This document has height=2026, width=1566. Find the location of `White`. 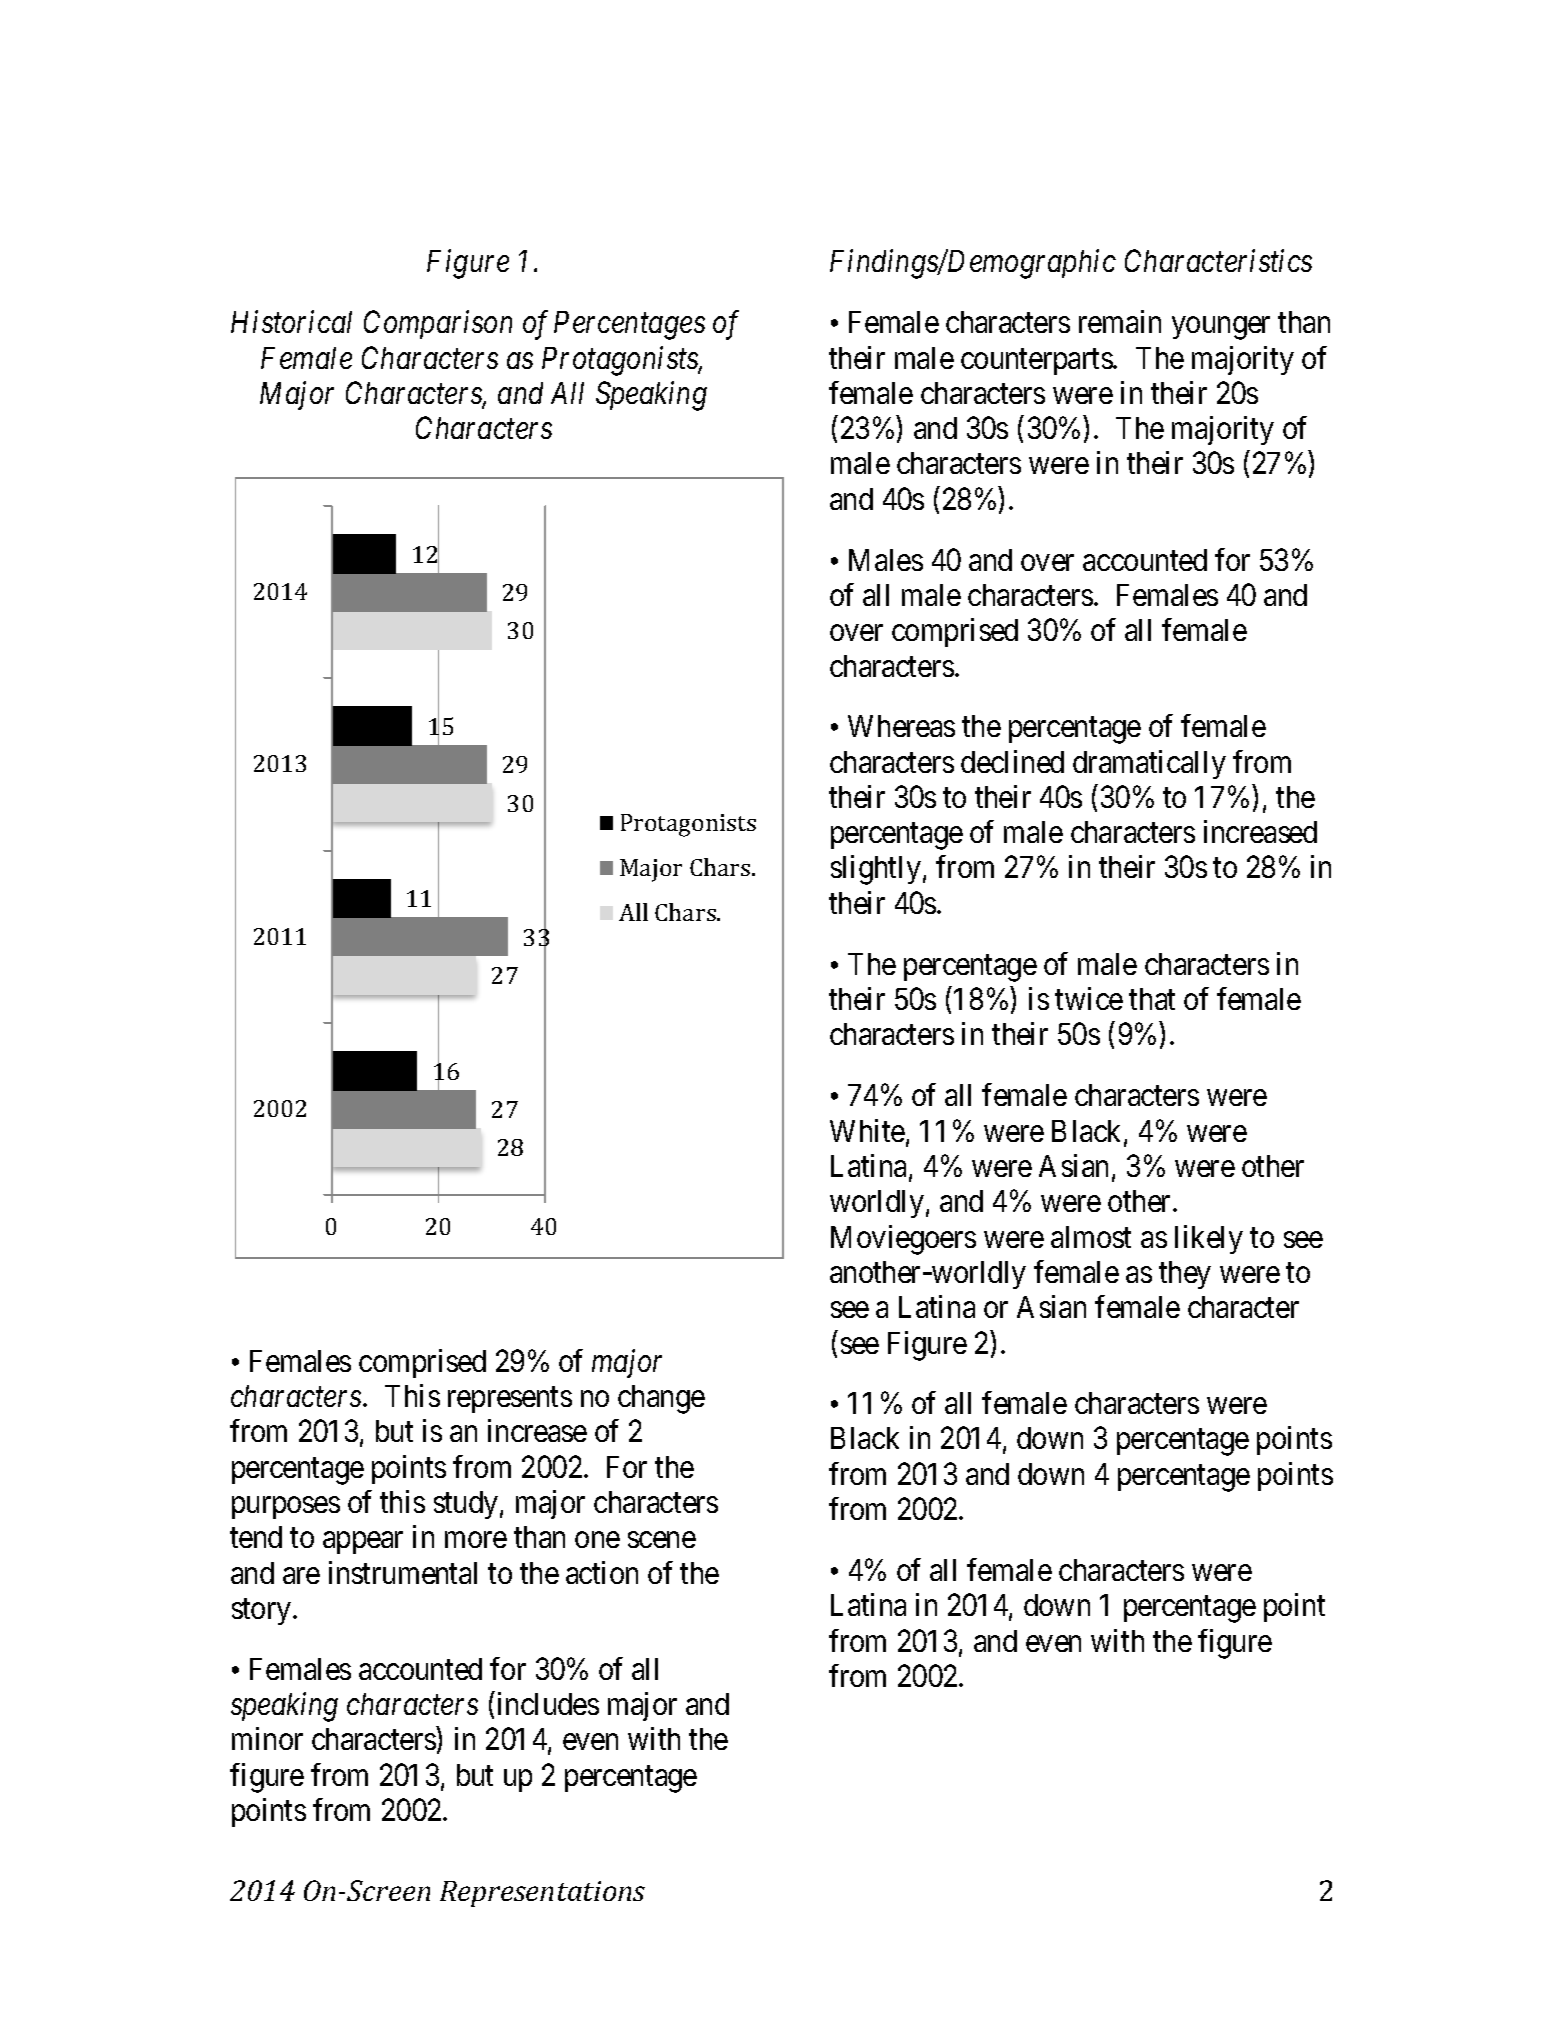

White is located at coordinates (867, 1130).
